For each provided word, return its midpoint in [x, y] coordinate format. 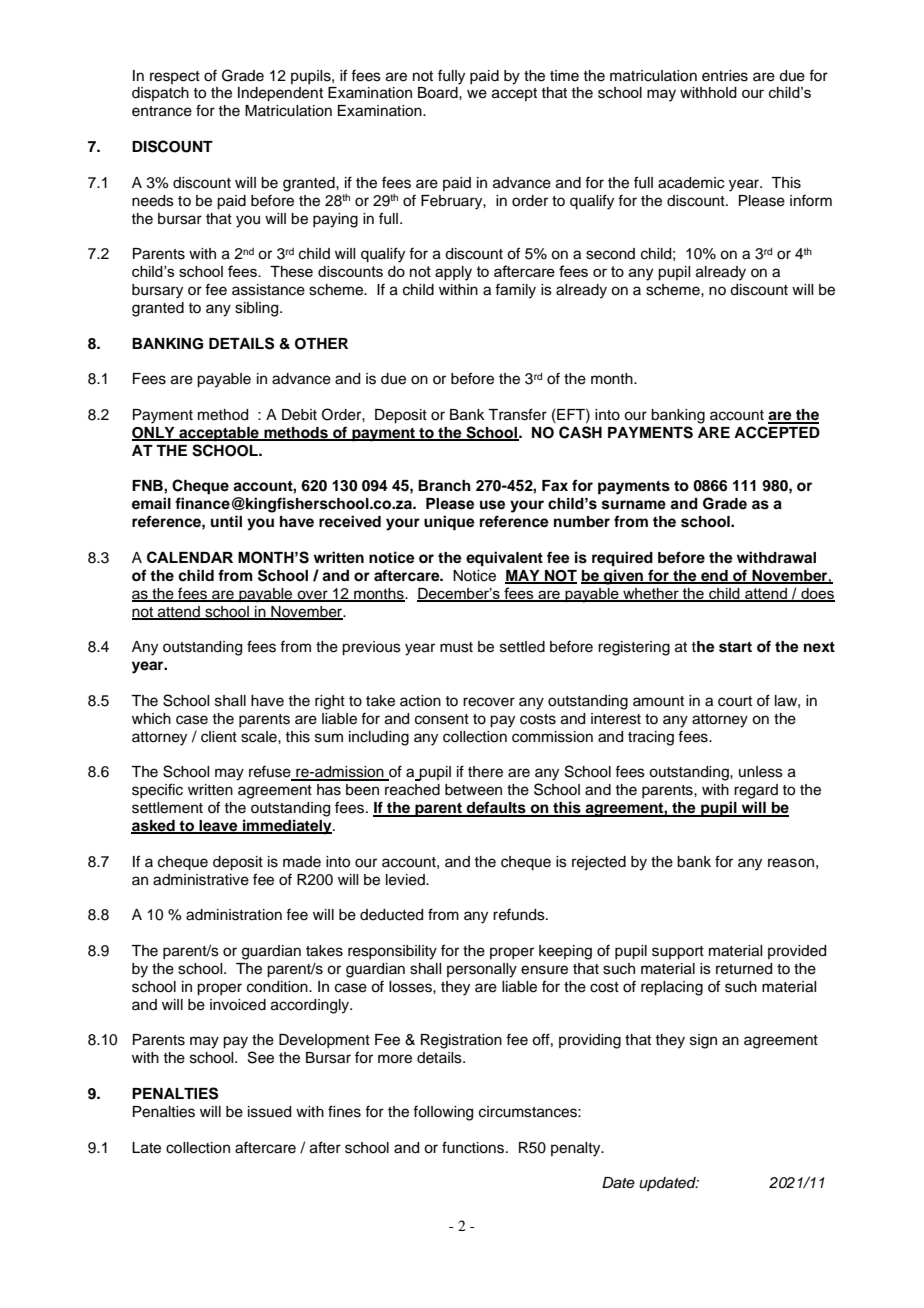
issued [269, 1112]
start [735, 647]
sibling [258, 309]
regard [756, 791]
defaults [496, 808]
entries [725, 76]
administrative [201, 880]
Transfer [517, 414]
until [226, 521]
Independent [280, 94]
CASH [580, 432]
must [456, 647]
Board [439, 93]
